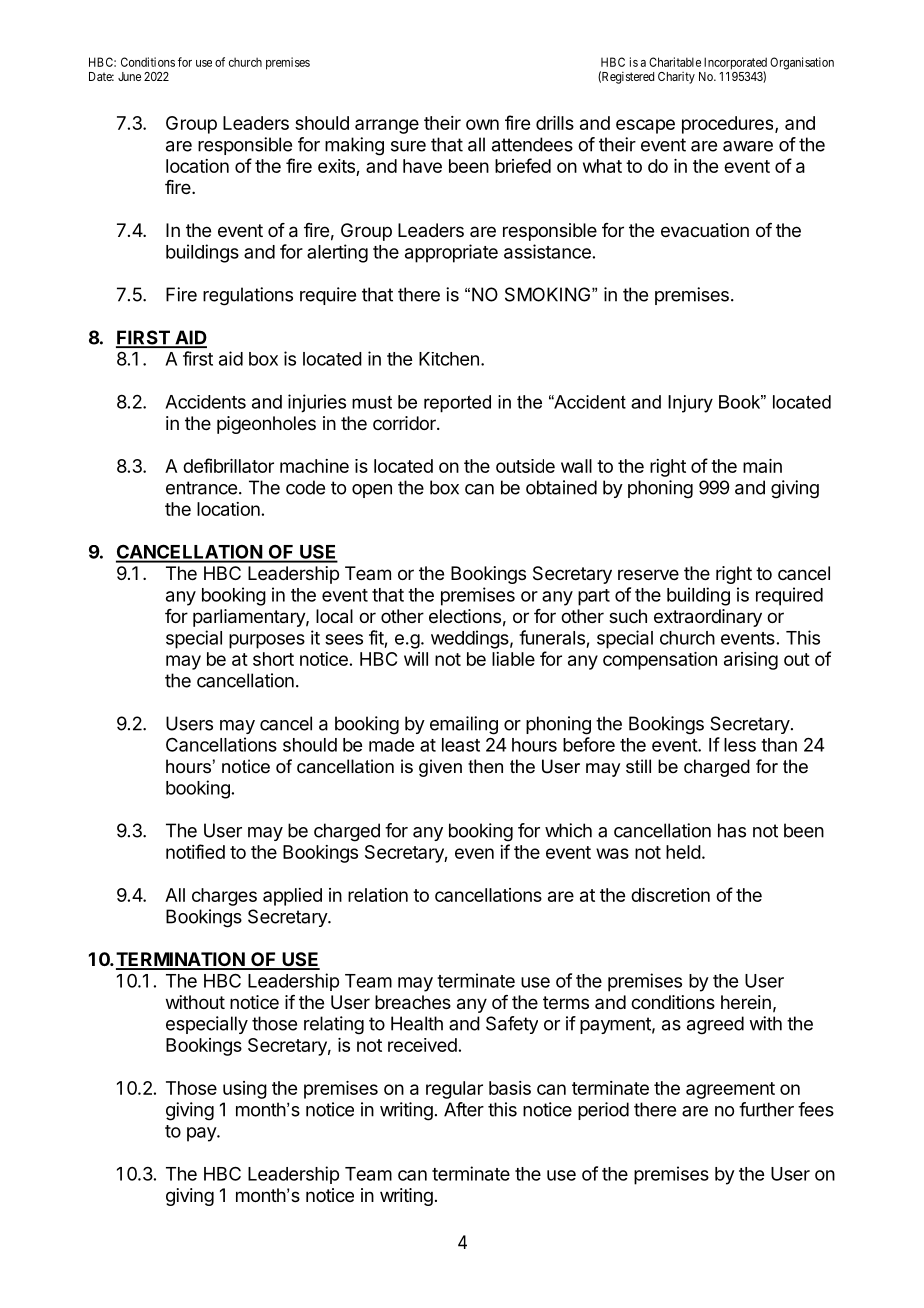 The height and width of the screenshot is (1308, 924). Describe the element at coordinates (485, 766) in the screenshot. I see `then` at that location.
